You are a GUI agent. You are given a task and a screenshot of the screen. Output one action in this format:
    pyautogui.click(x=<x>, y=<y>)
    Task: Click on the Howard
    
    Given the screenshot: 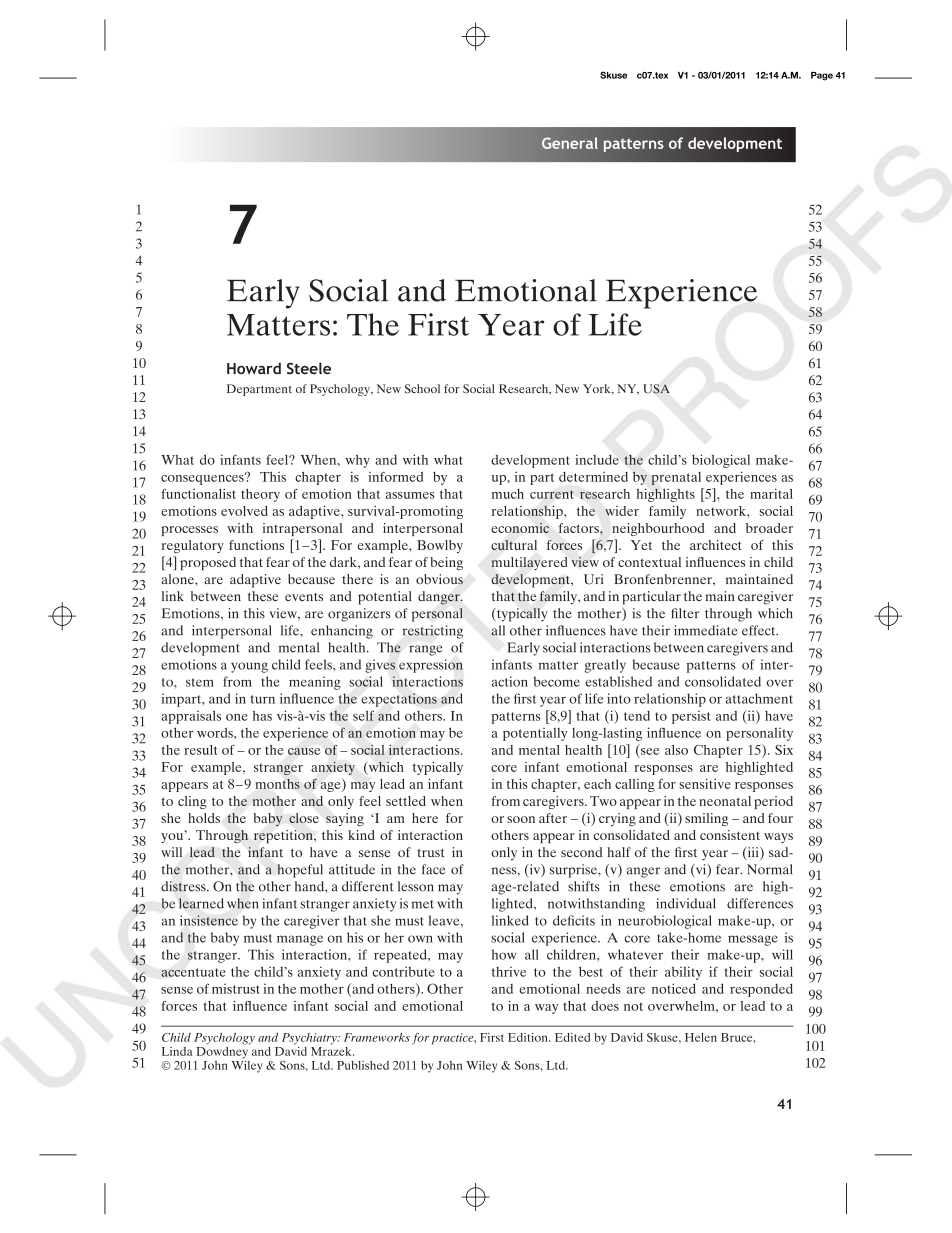 What is the action you would take?
    pyautogui.click(x=254, y=368)
